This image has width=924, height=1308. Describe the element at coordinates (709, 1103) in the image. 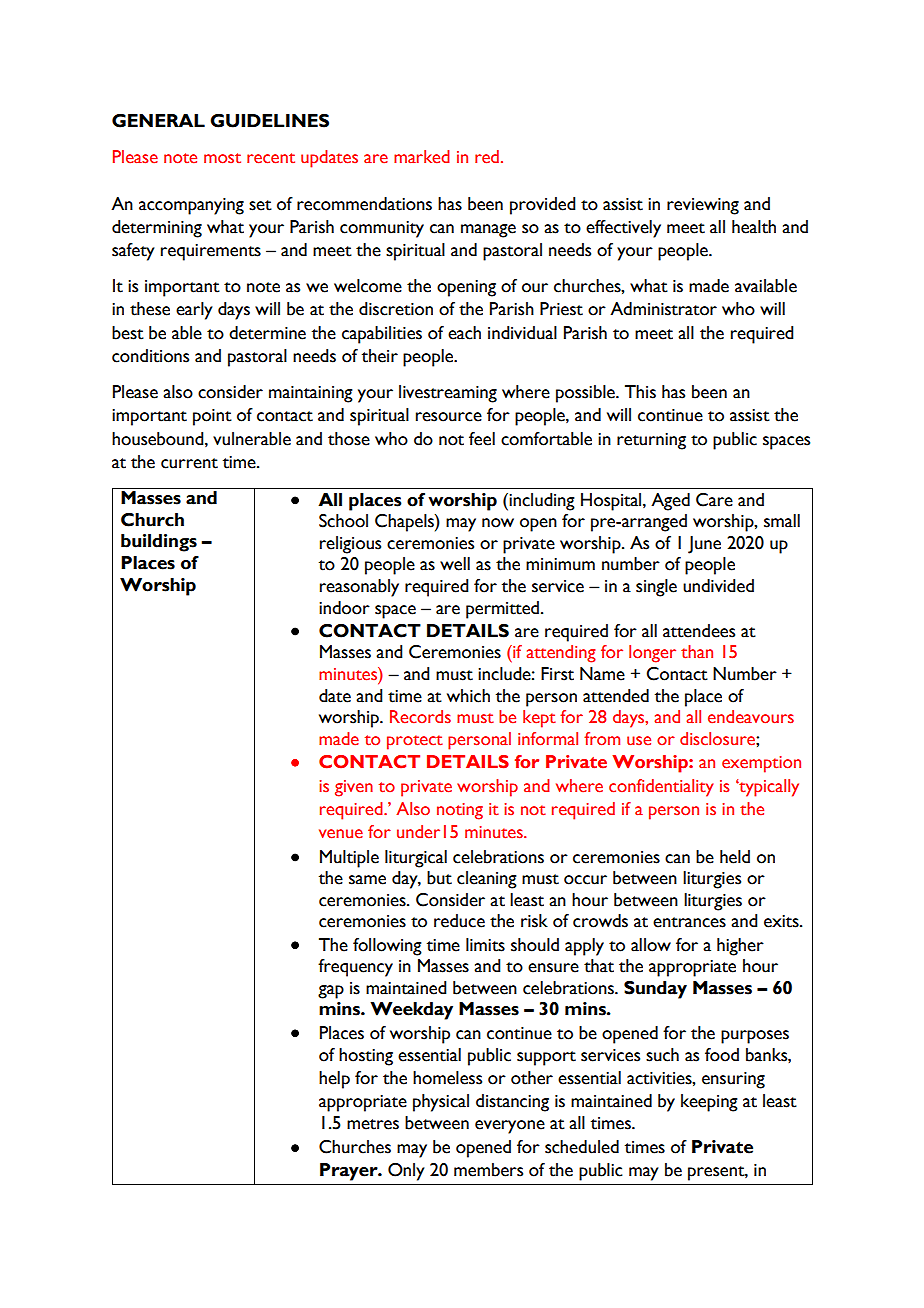

I see `keeping` at that location.
